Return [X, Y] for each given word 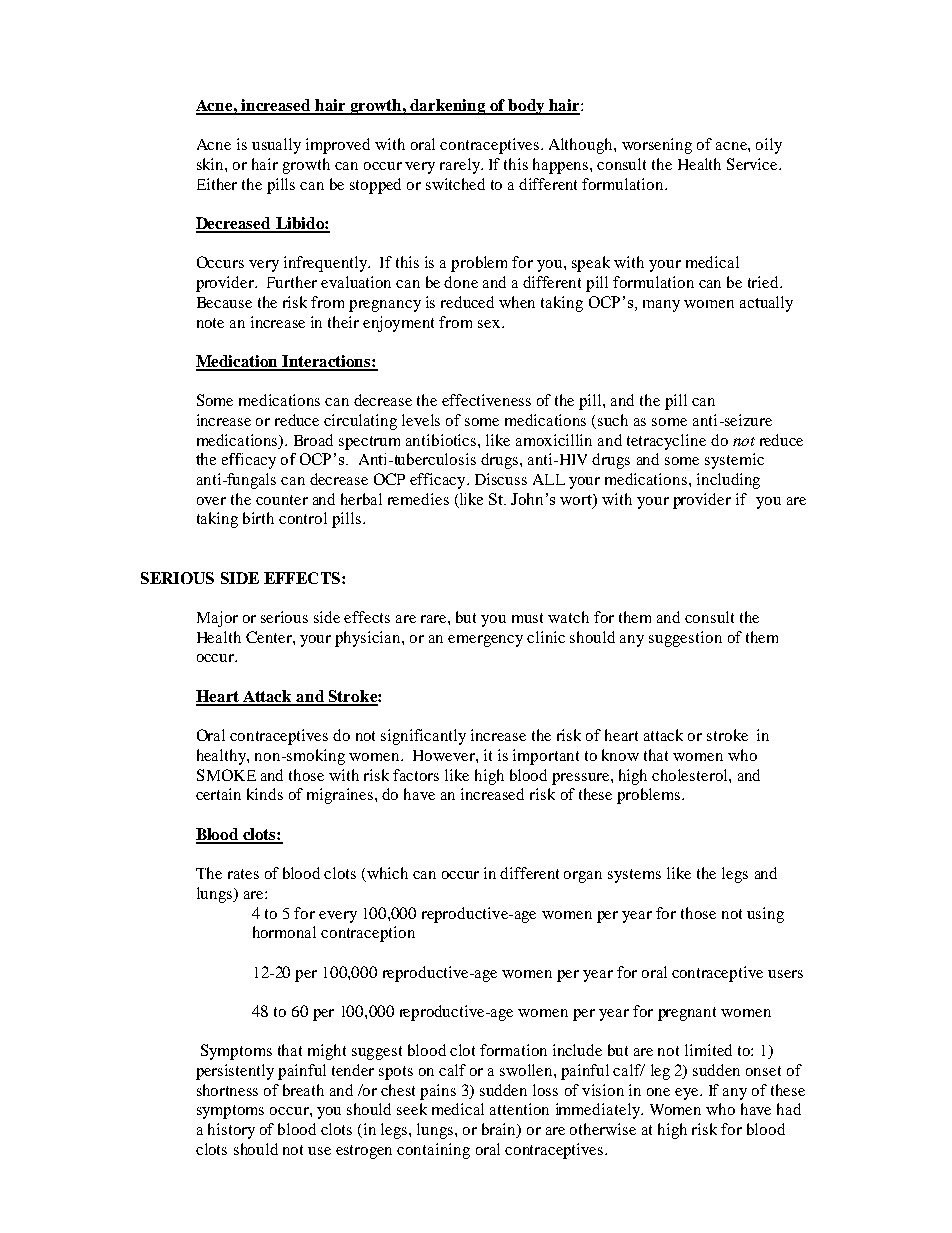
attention [519, 1109]
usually [276, 146]
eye [688, 1094]
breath [303, 1090]
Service [753, 164]
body [527, 107]
